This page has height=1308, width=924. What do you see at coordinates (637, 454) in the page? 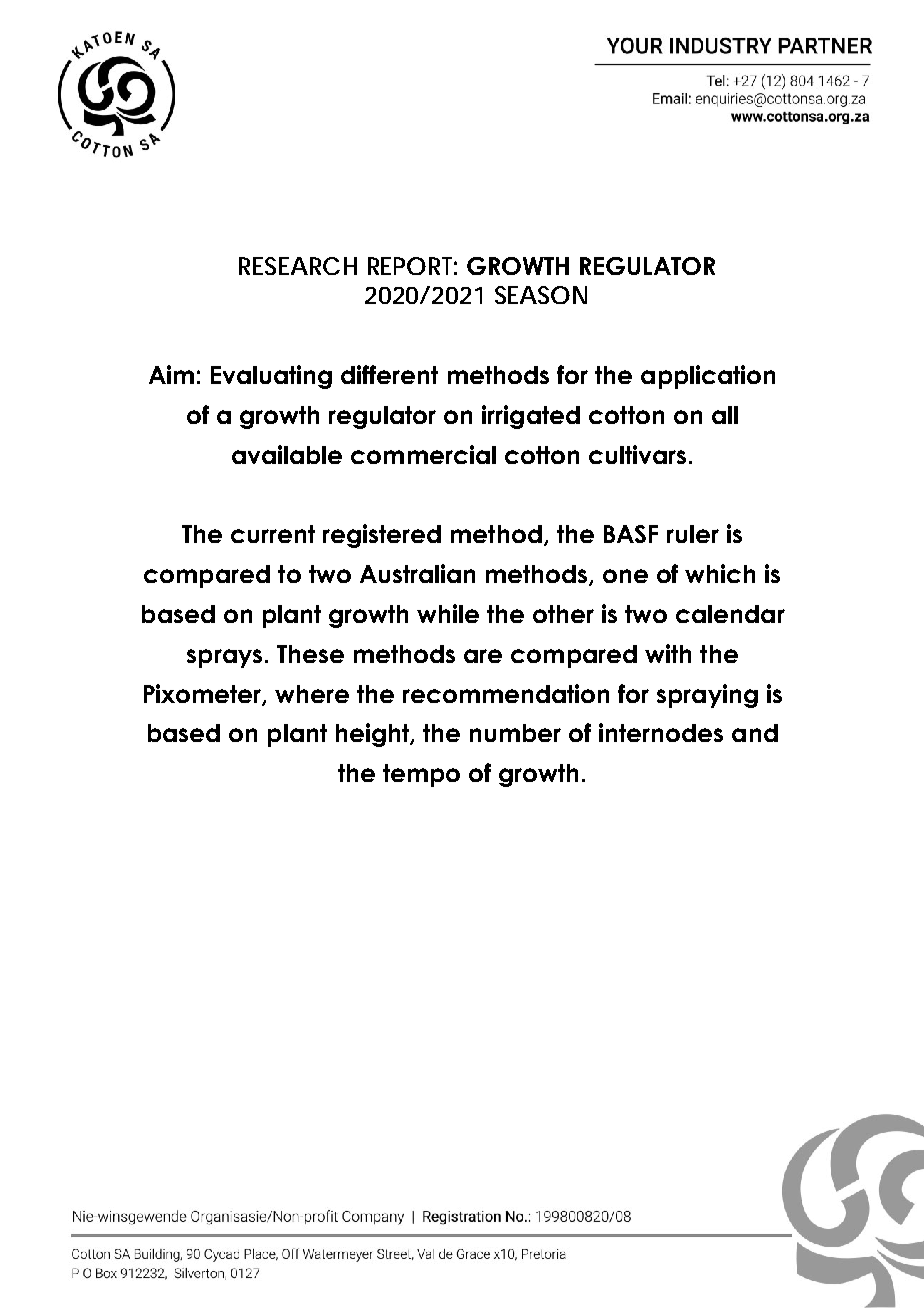
I see `cultivars` at bounding box center [637, 454].
